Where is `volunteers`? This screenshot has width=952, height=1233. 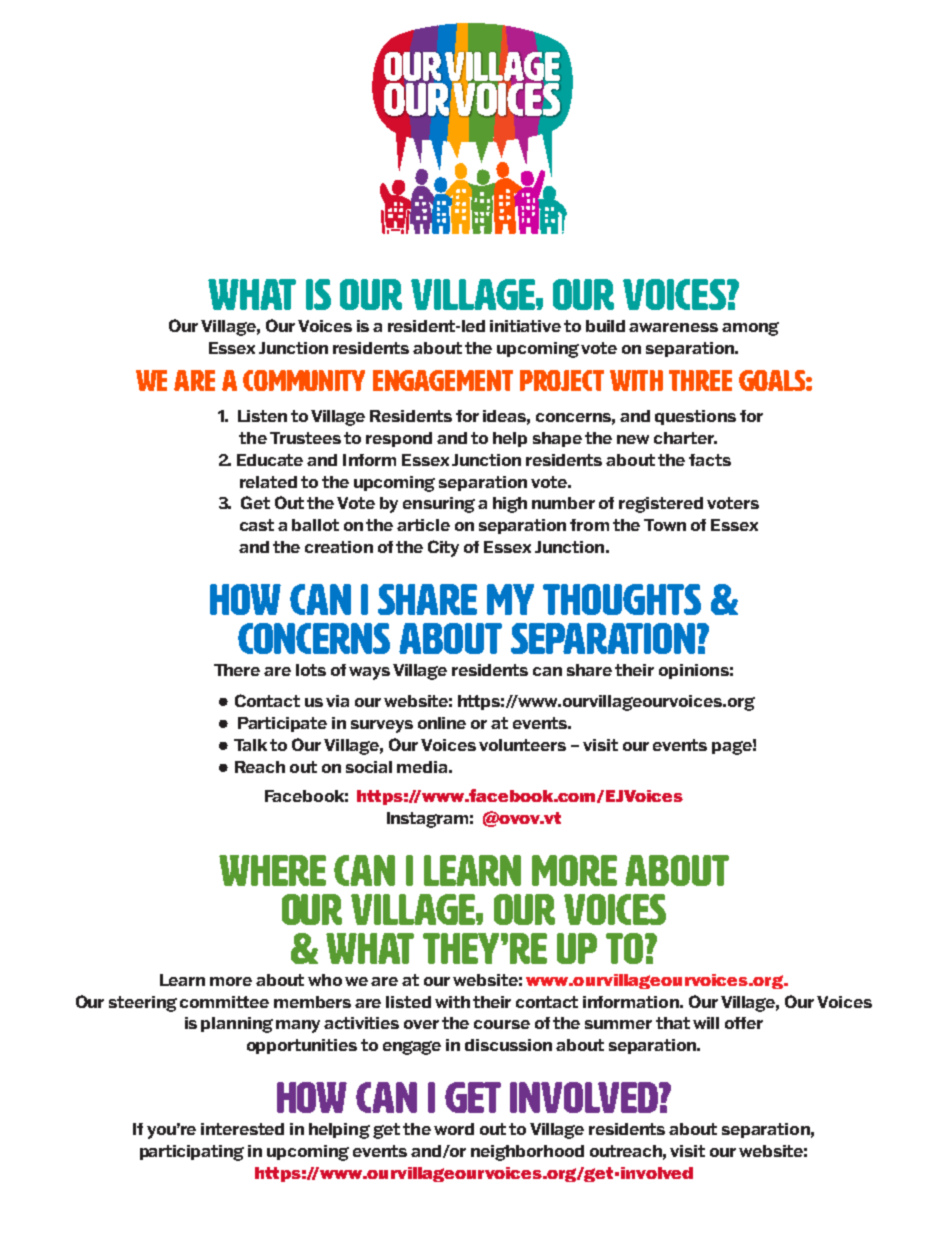
volunteers is located at coordinates (522, 745).
